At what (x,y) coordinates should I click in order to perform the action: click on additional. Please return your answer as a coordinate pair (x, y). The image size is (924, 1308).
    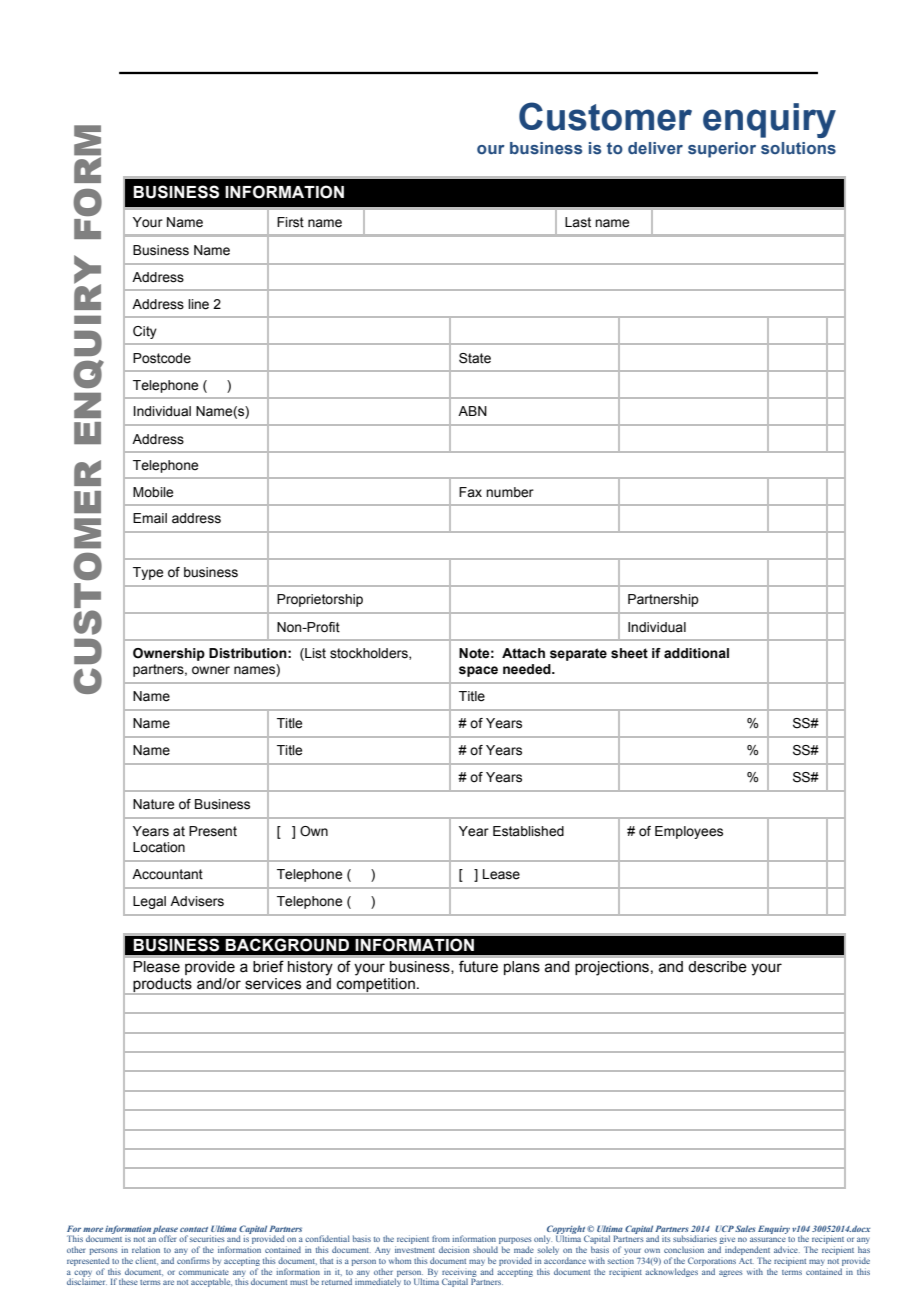
    Looking at the image, I should click on (696, 653).
